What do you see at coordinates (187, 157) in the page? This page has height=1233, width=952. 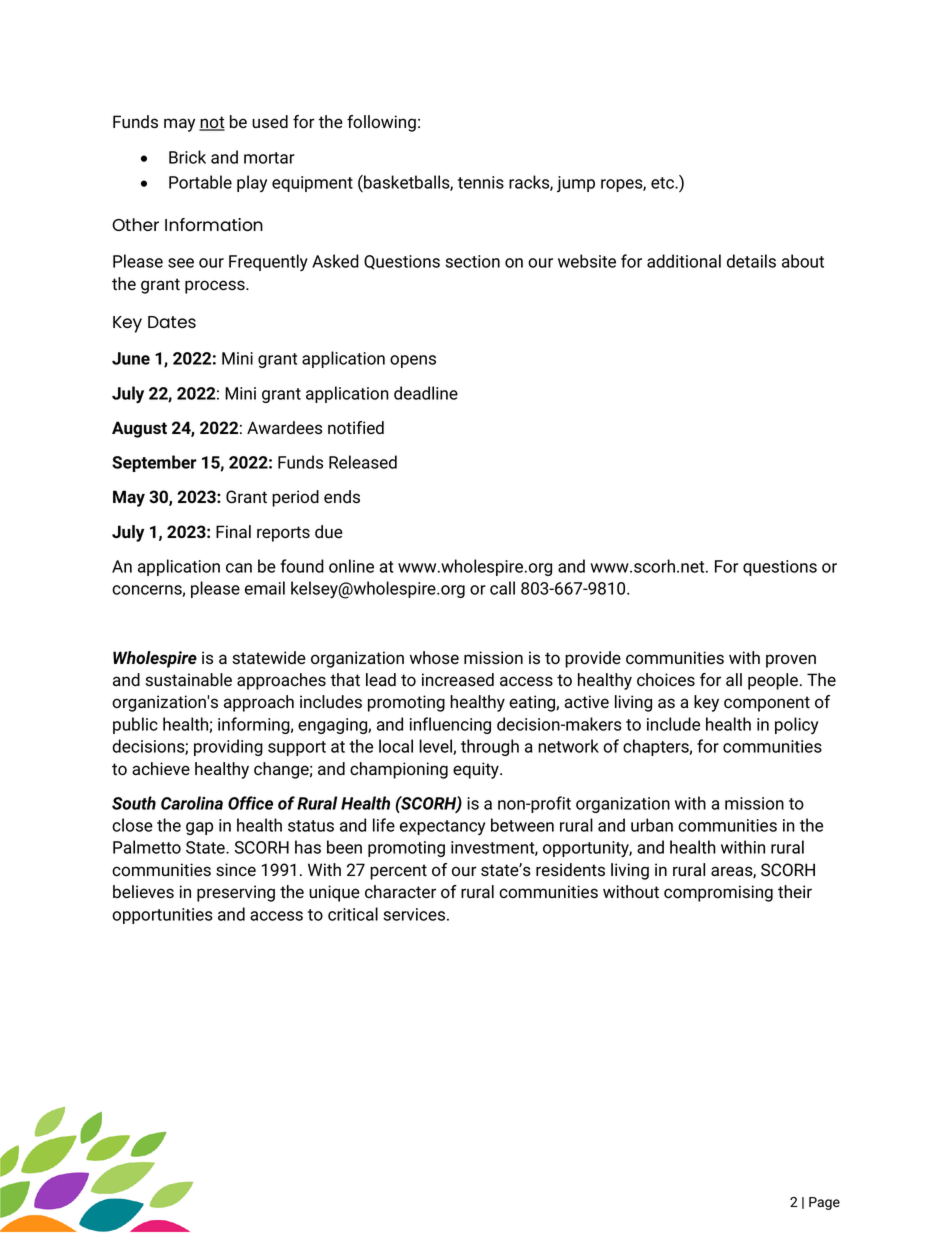 I see `Brick` at bounding box center [187, 157].
